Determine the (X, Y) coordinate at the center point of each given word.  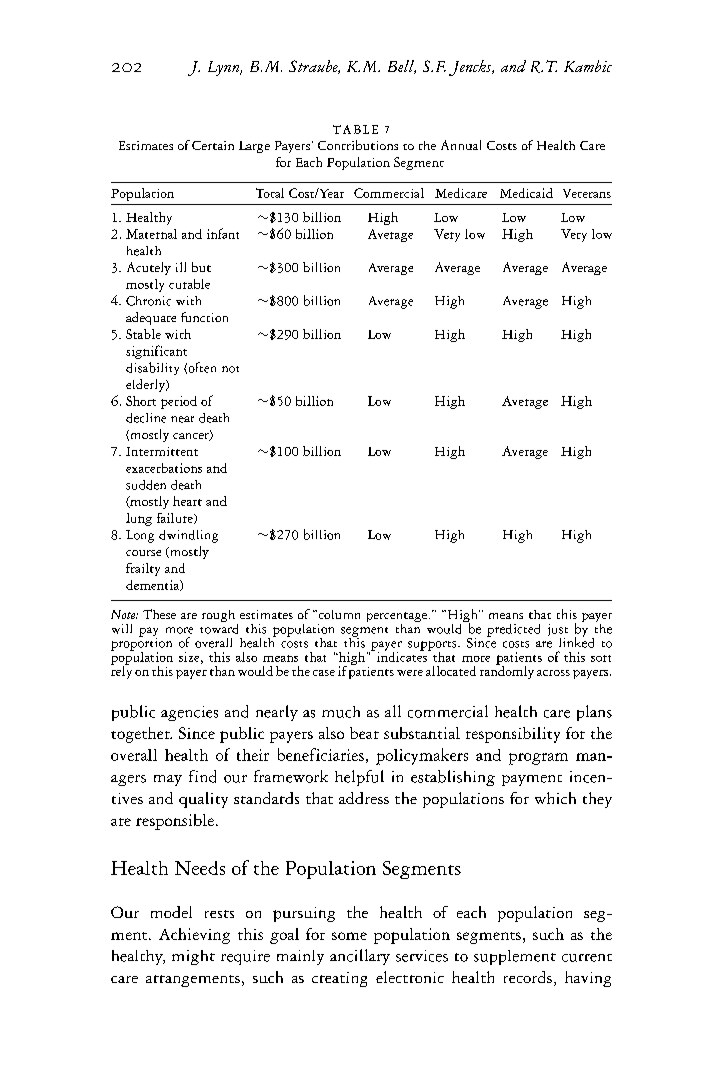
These (159, 614)
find (202, 776)
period (179, 402)
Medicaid (526, 193)
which (555, 798)
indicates (403, 655)
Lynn (225, 68)
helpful (359, 778)
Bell (402, 67)
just (558, 631)
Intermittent (162, 451)
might (193, 957)
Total (270, 193)
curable (189, 284)
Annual (461, 145)
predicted (513, 630)
